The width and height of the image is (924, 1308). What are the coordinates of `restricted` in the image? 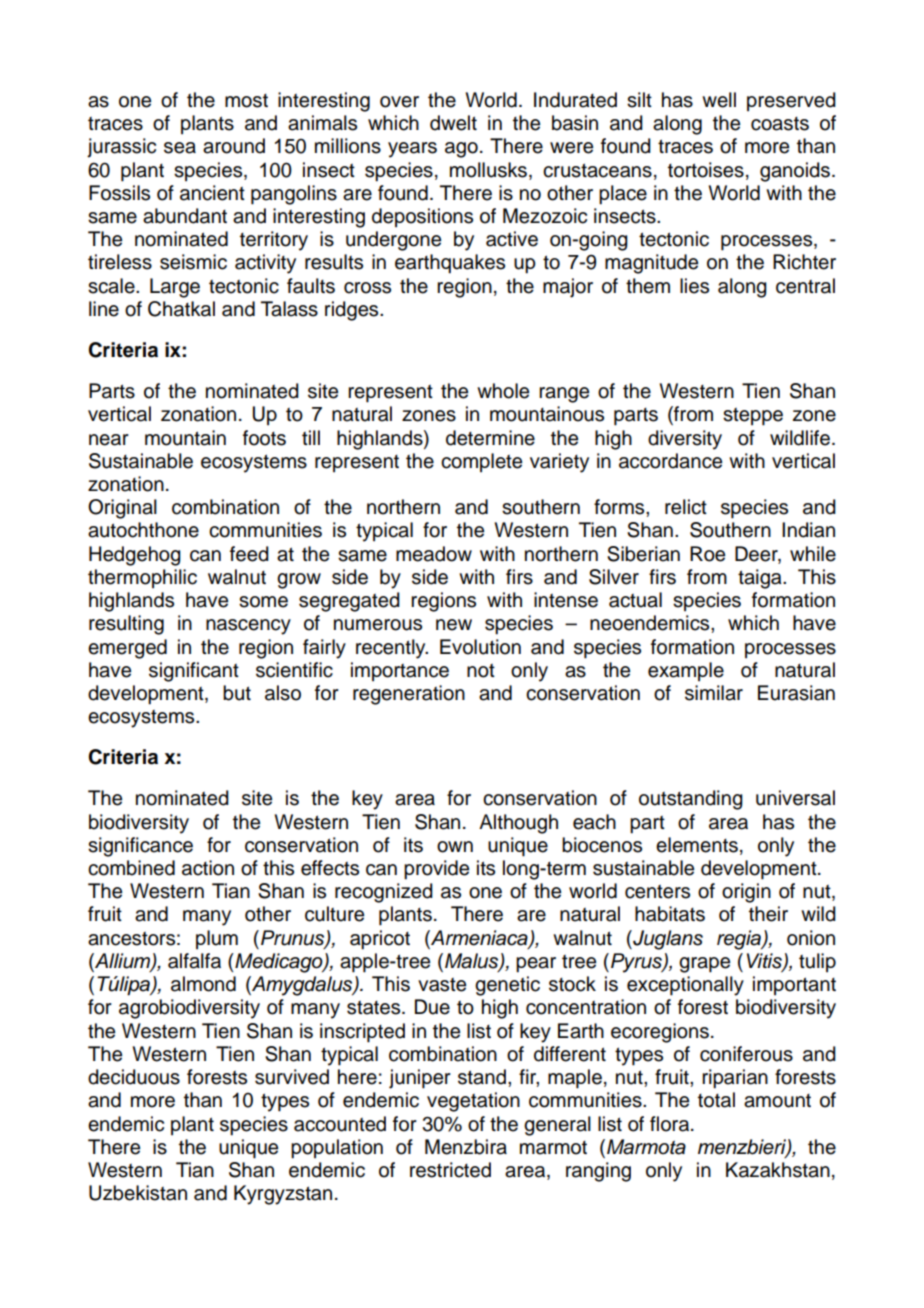 It's located at (450, 1170).
